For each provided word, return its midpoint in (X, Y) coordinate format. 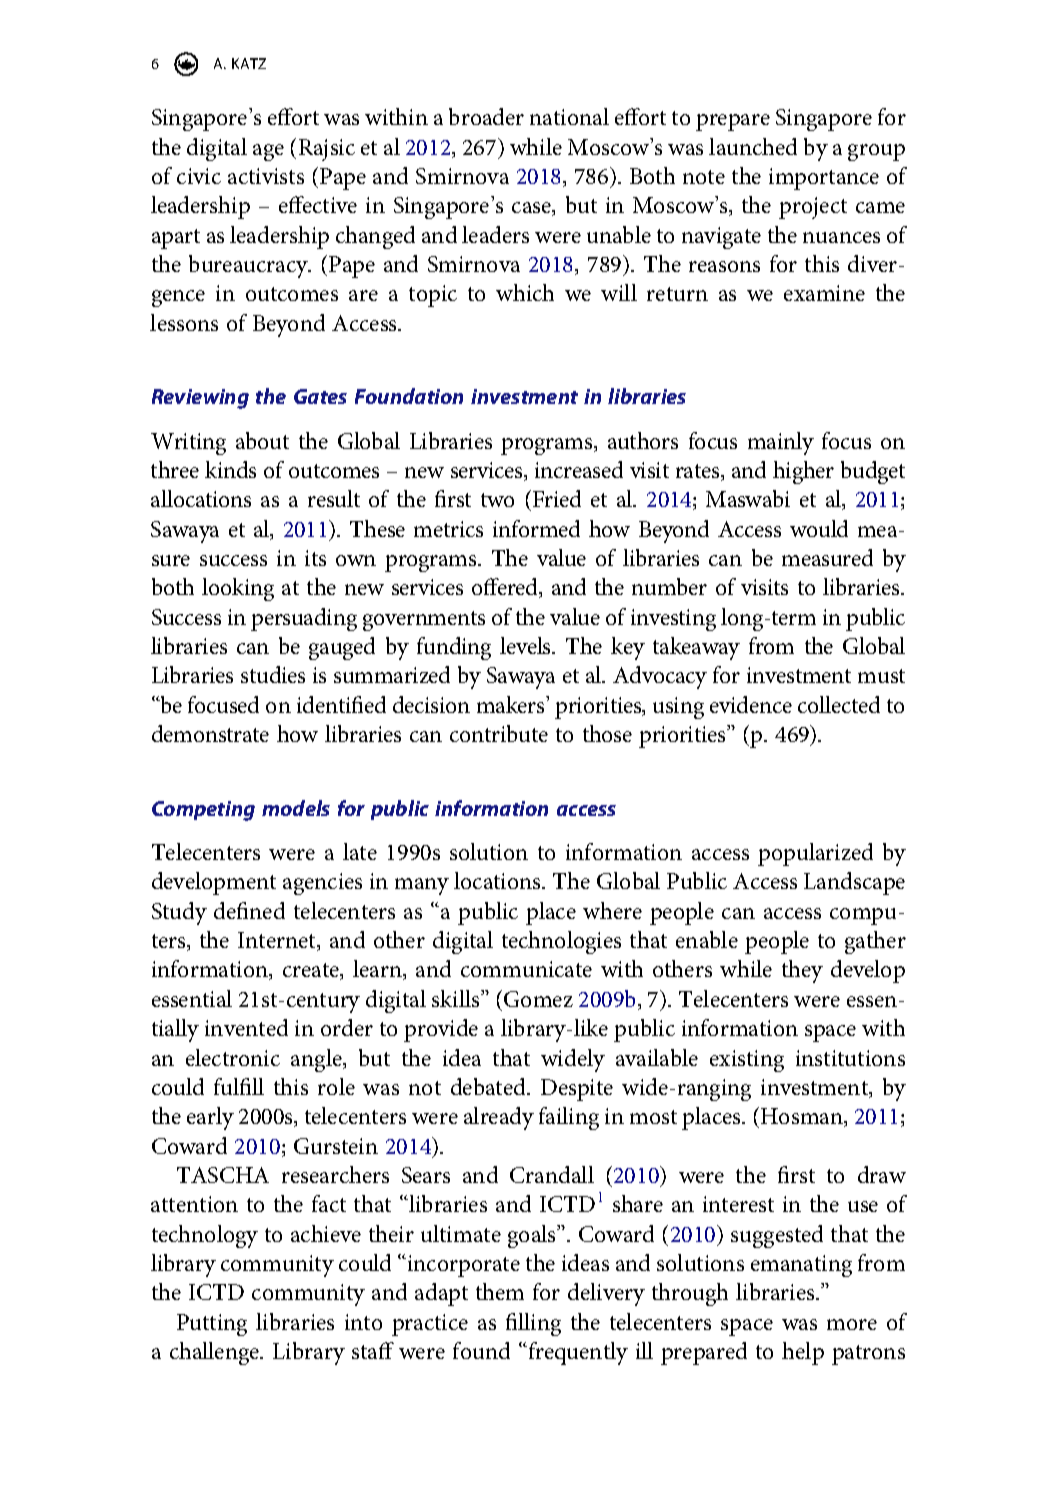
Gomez (538, 999)
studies (273, 674)
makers (512, 704)
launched (753, 146)
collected (839, 704)
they (802, 971)
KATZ (249, 63)
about (262, 440)
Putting (212, 1325)
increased (579, 469)
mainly (781, 443)
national (569, 116)
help (803, 1353)
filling (533, 1324)
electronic (233, 1057)
